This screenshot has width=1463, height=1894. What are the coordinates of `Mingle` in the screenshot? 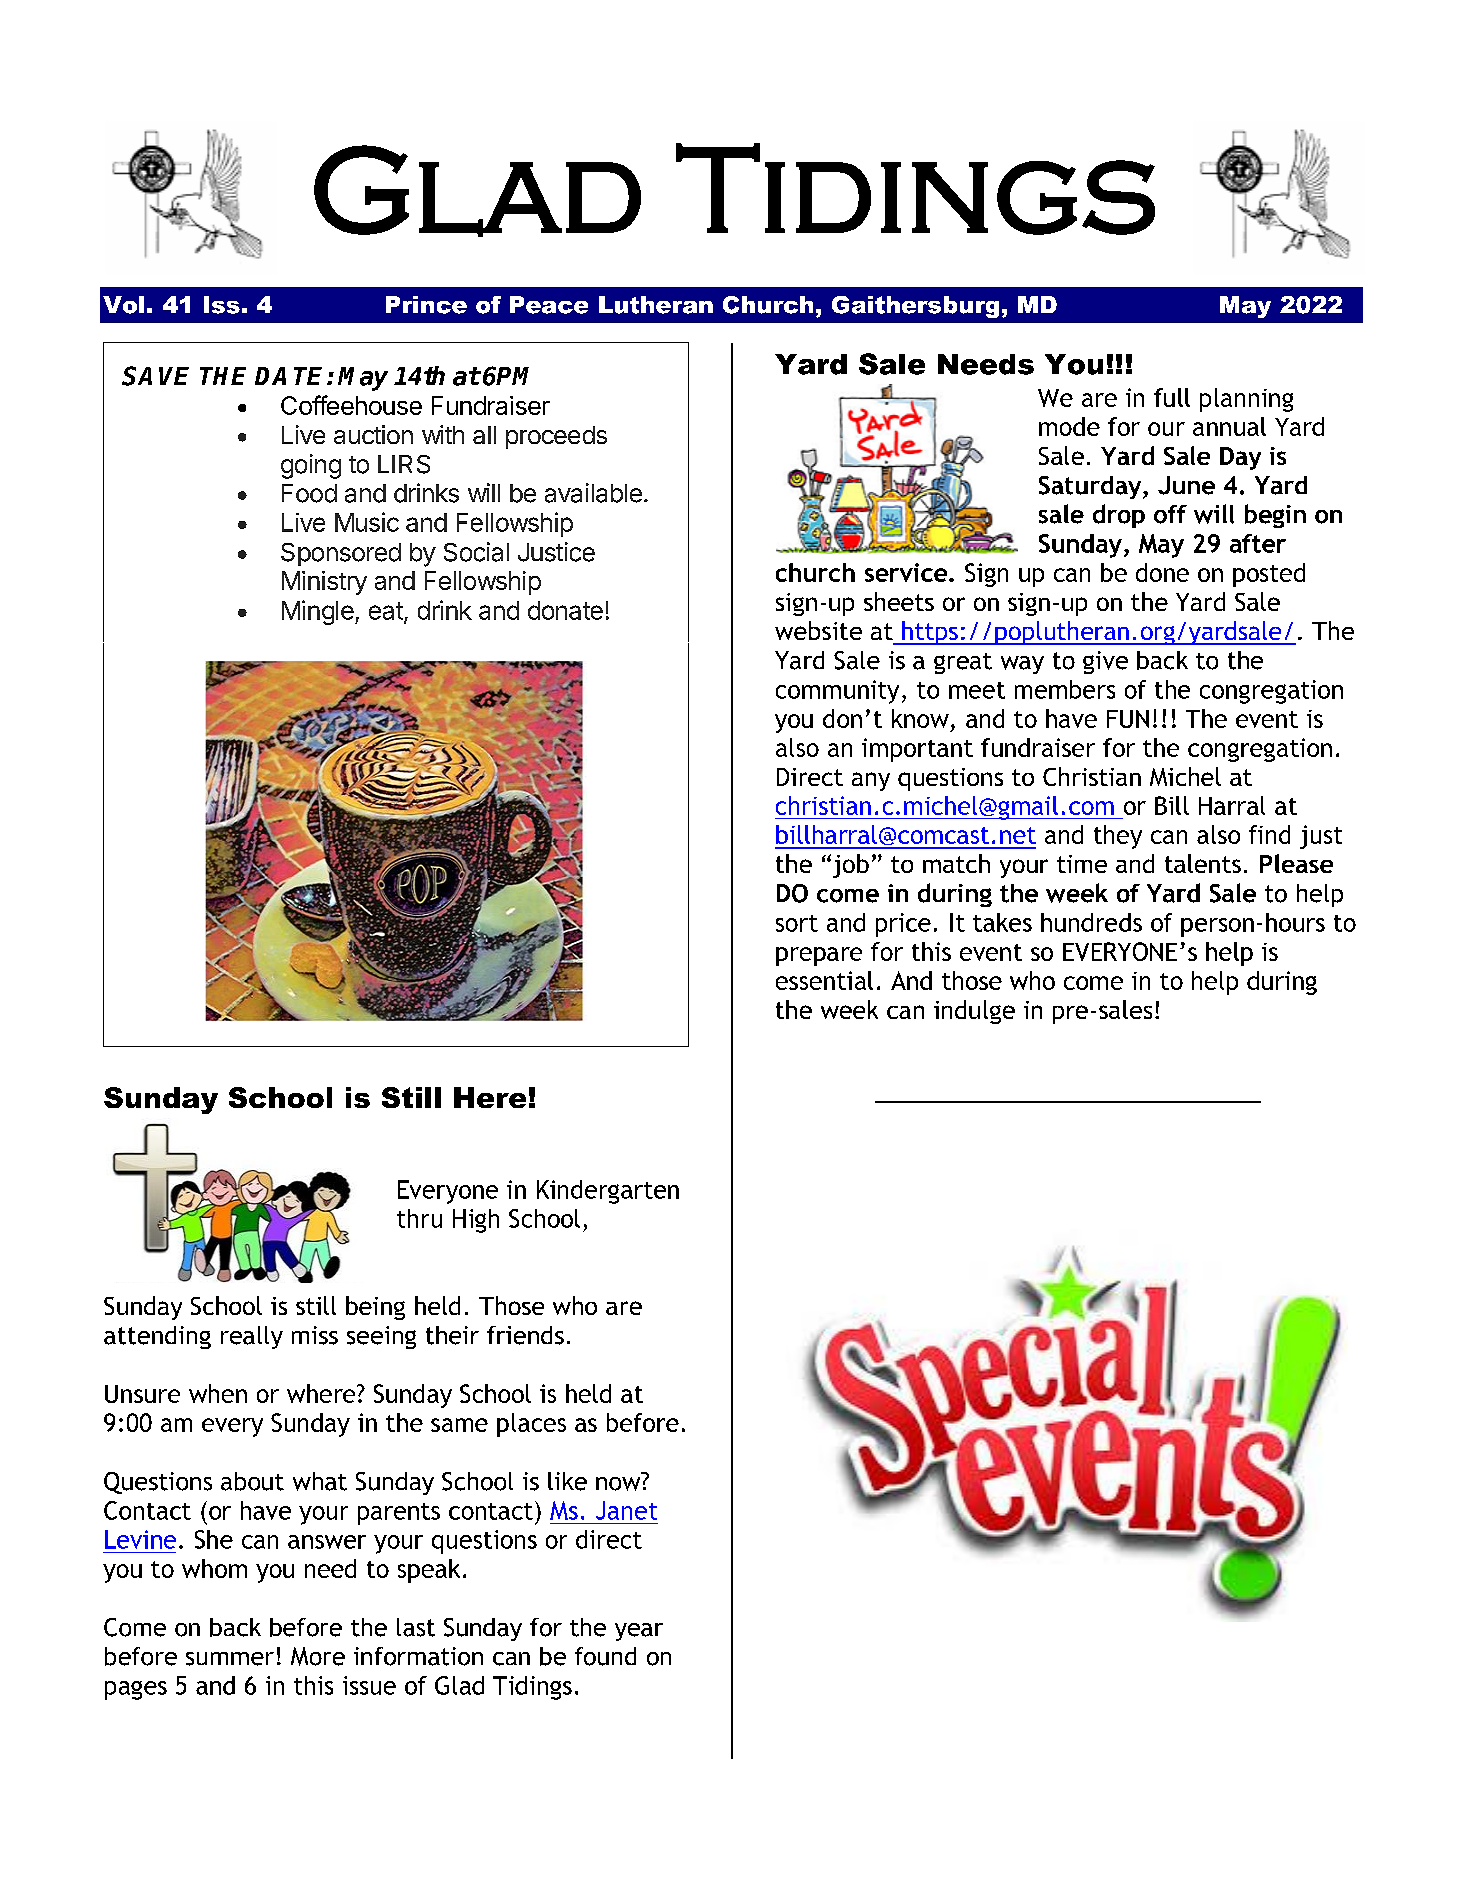 It's located at (318, 612).
